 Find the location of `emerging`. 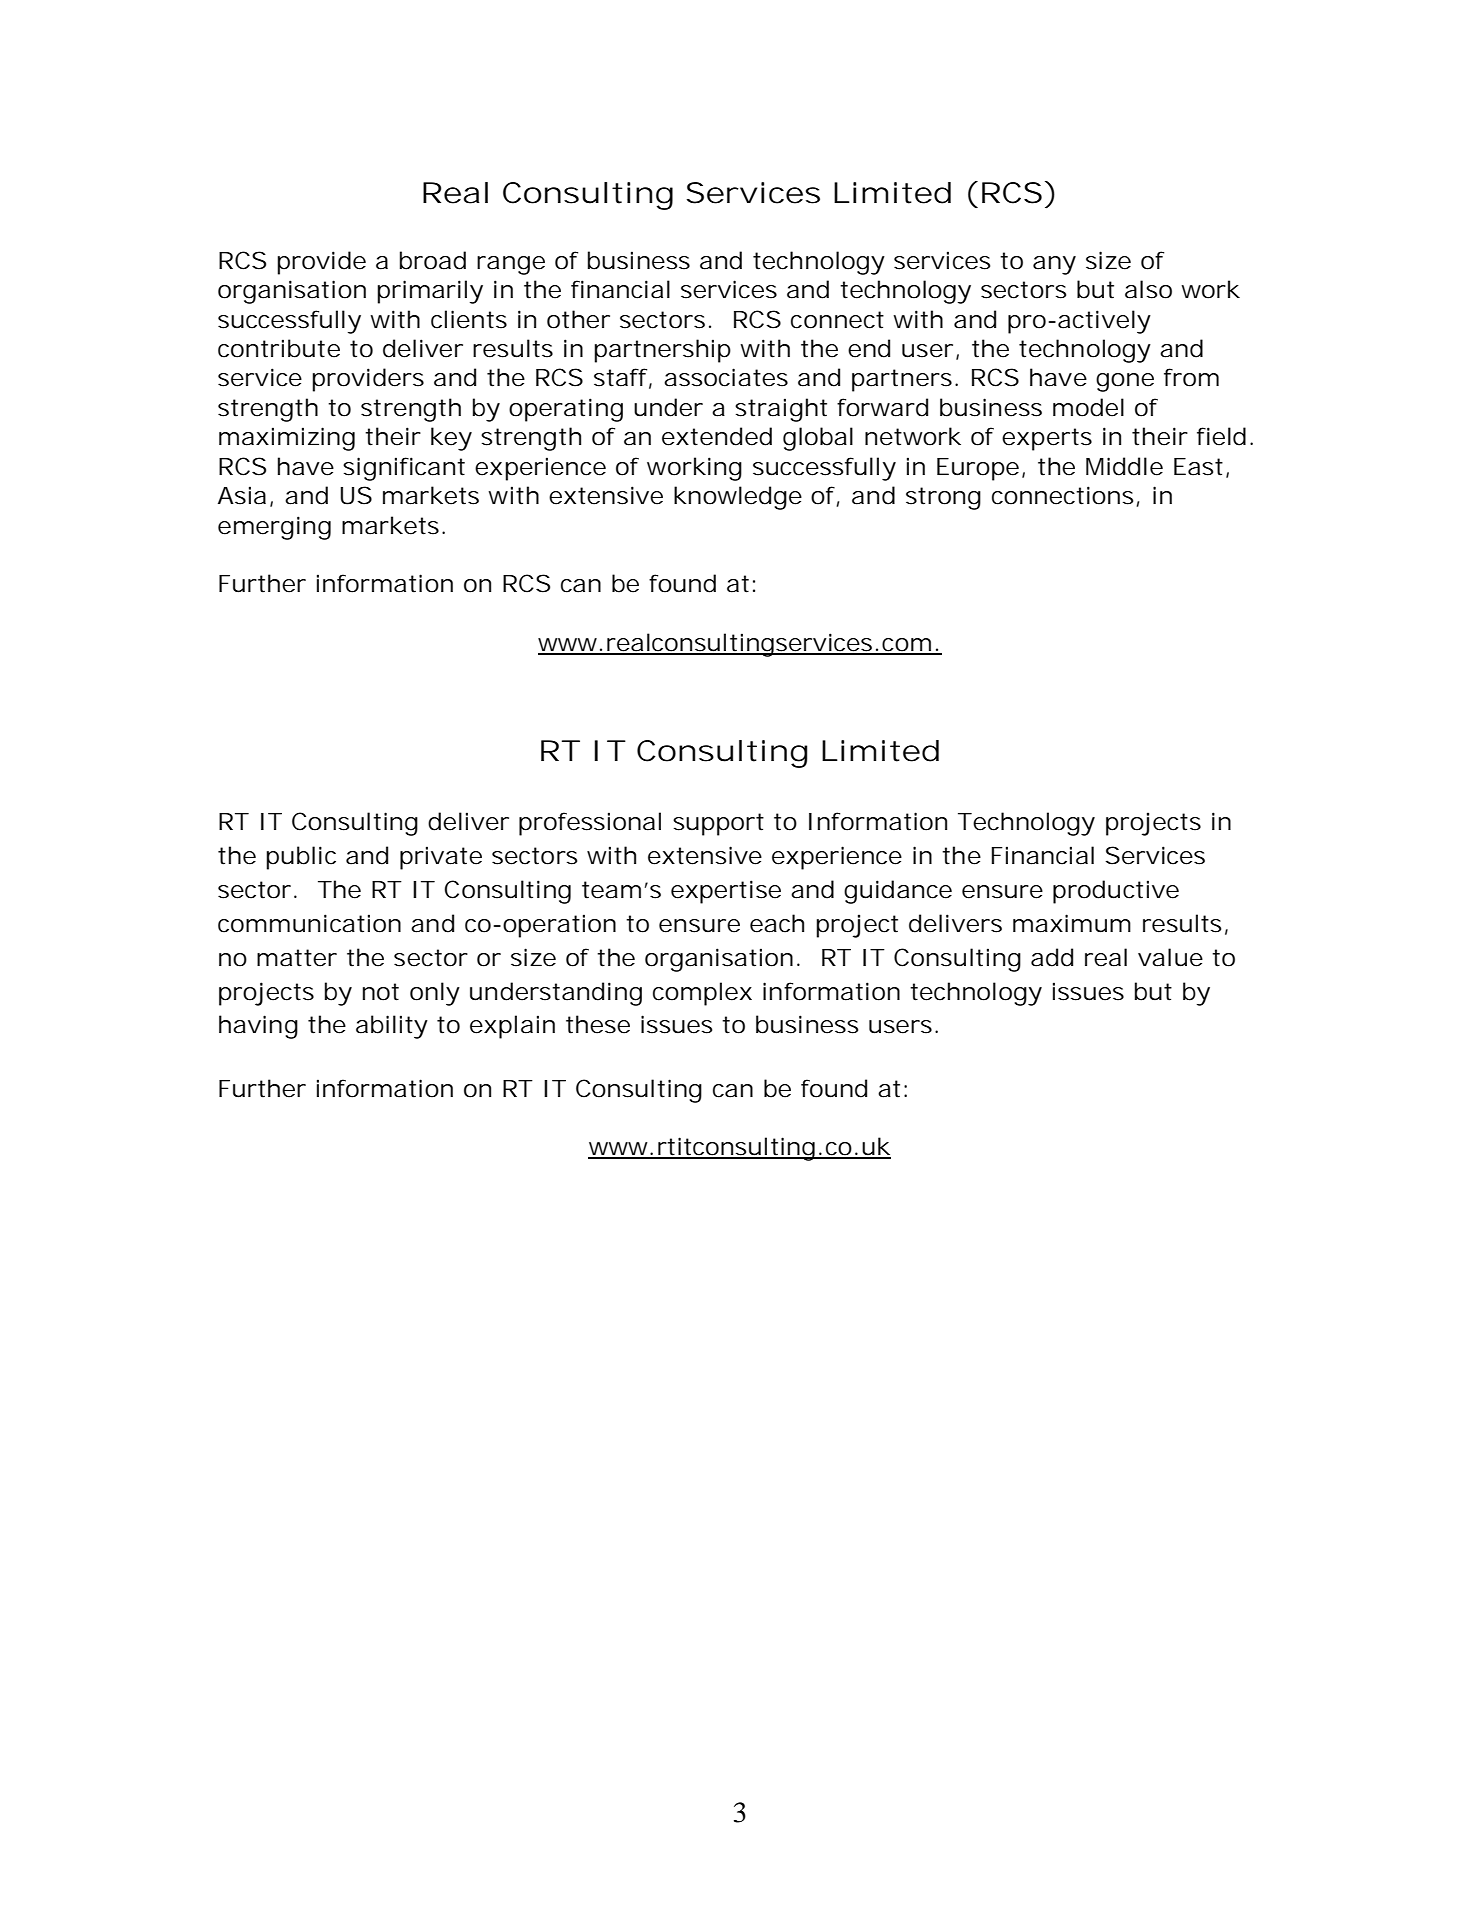

emerging is located at coordinates (274, 528).
